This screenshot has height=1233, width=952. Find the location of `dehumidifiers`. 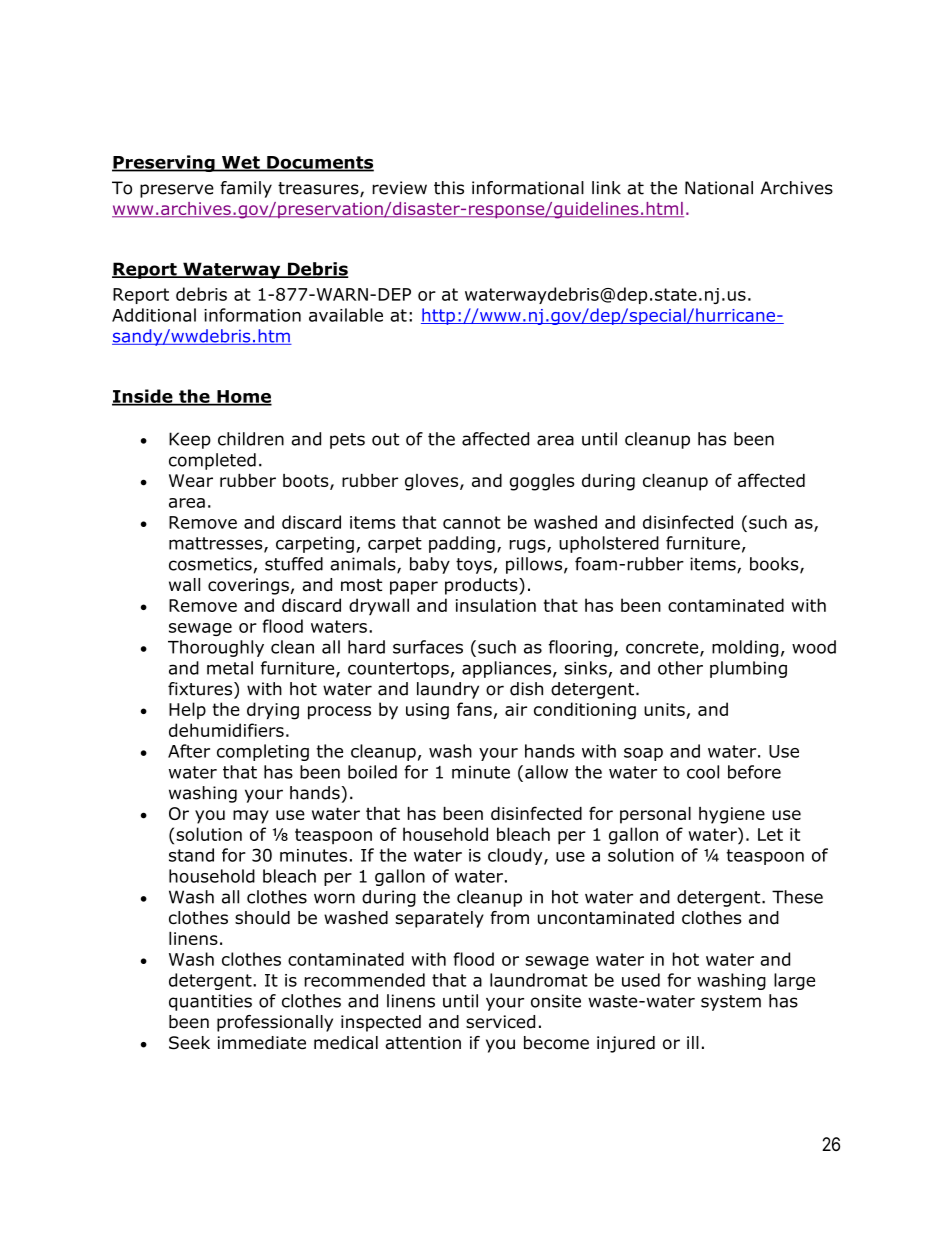

dehumidifiers is located at coordinates (226, 730).
